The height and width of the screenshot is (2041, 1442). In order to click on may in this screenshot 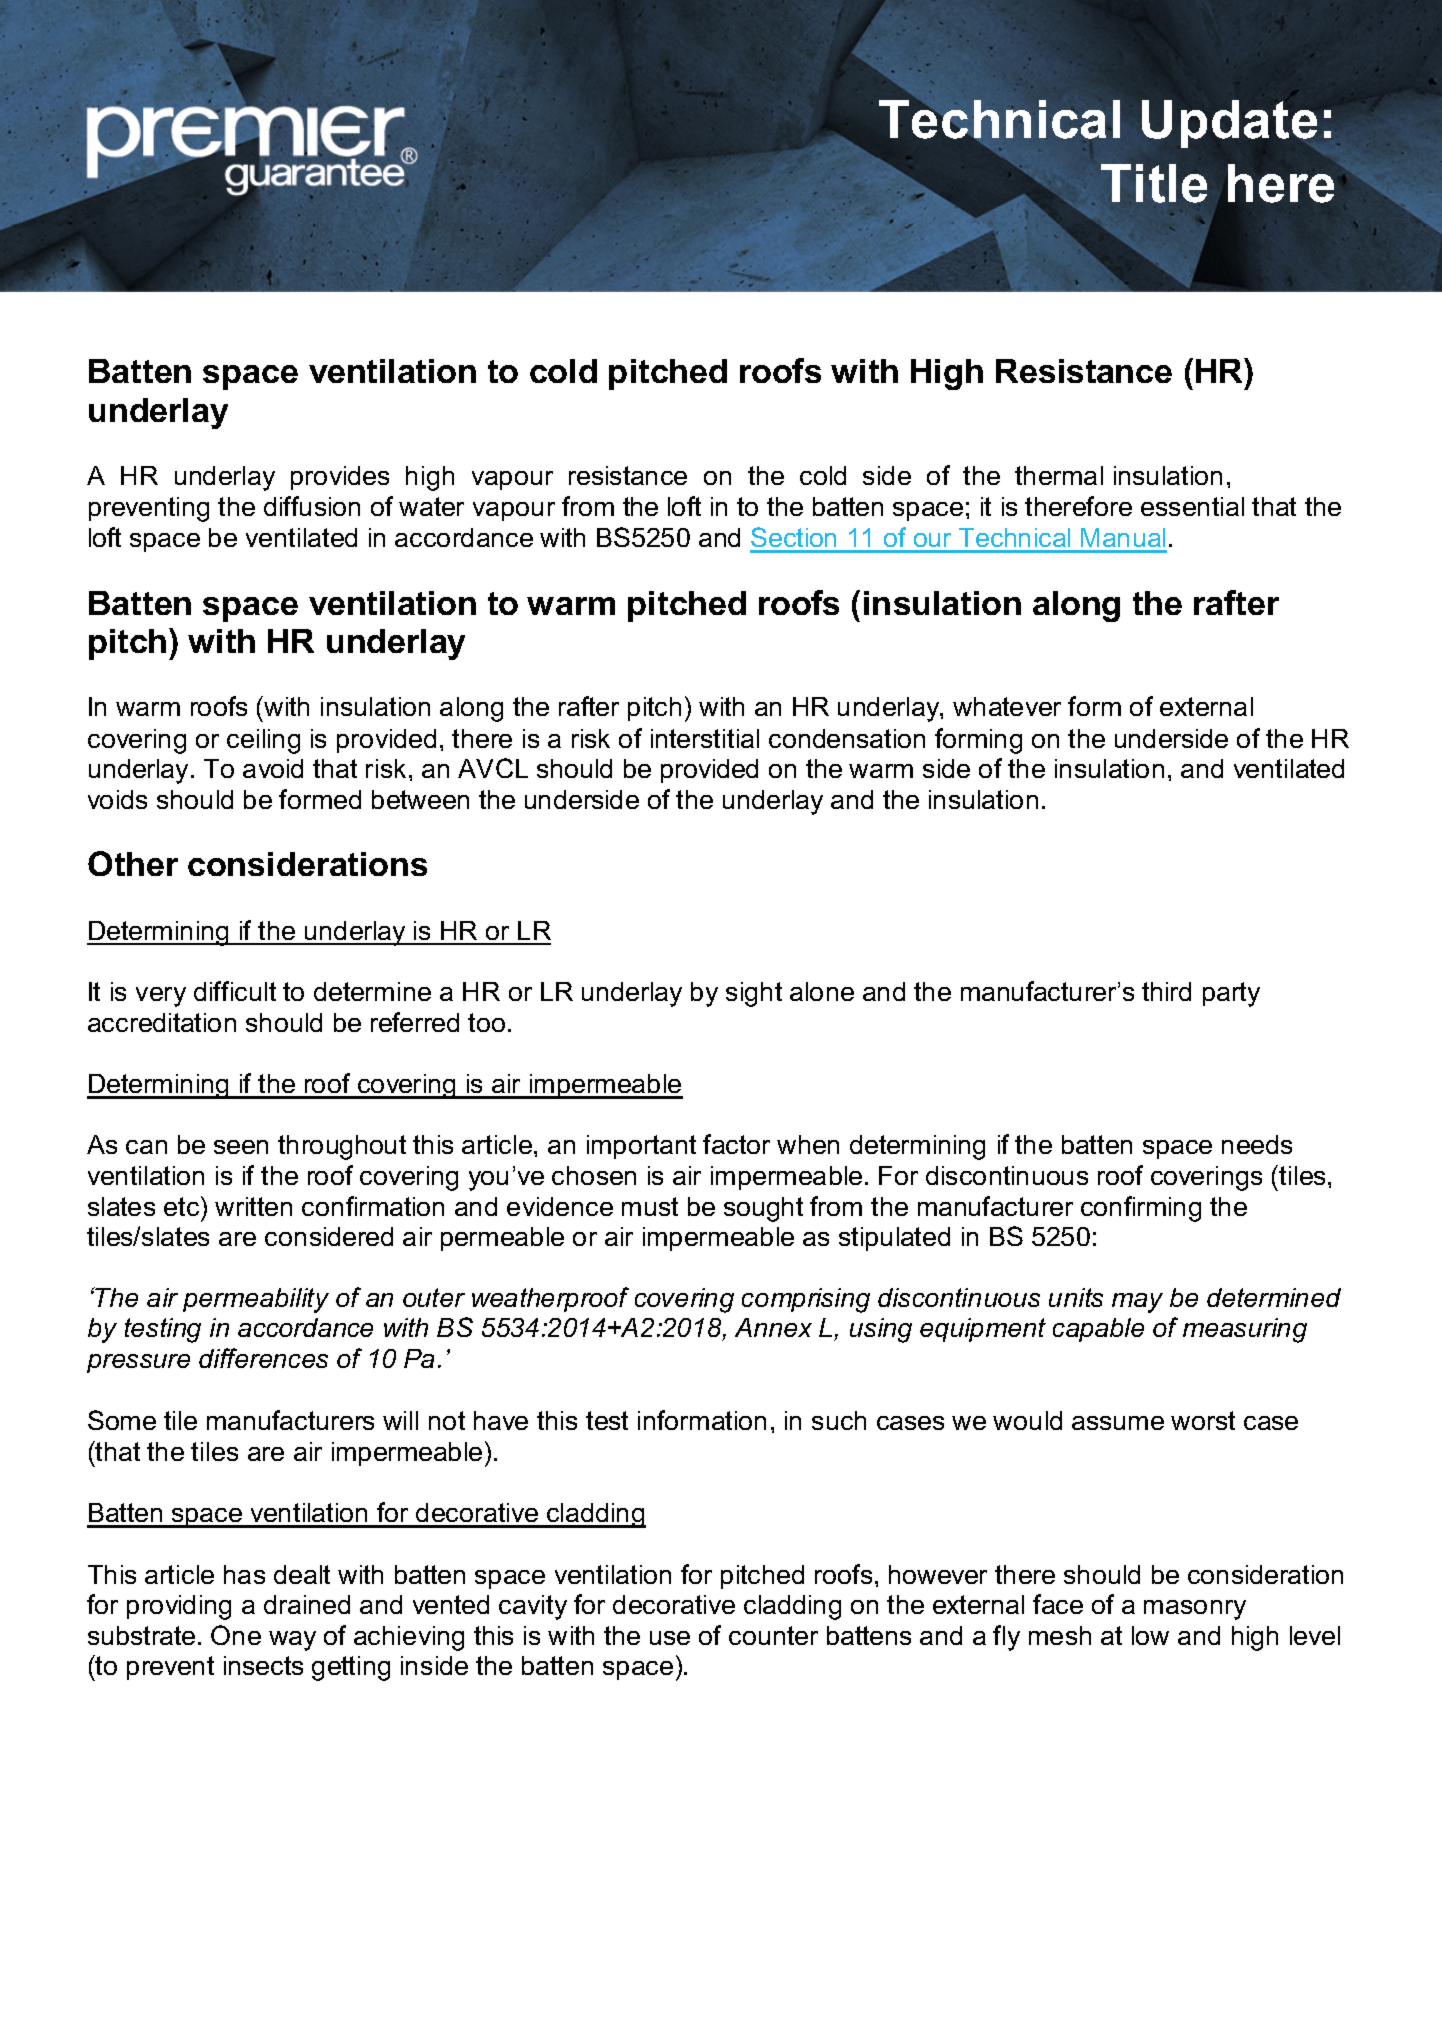, I will do `click(1137, 1303)`.
